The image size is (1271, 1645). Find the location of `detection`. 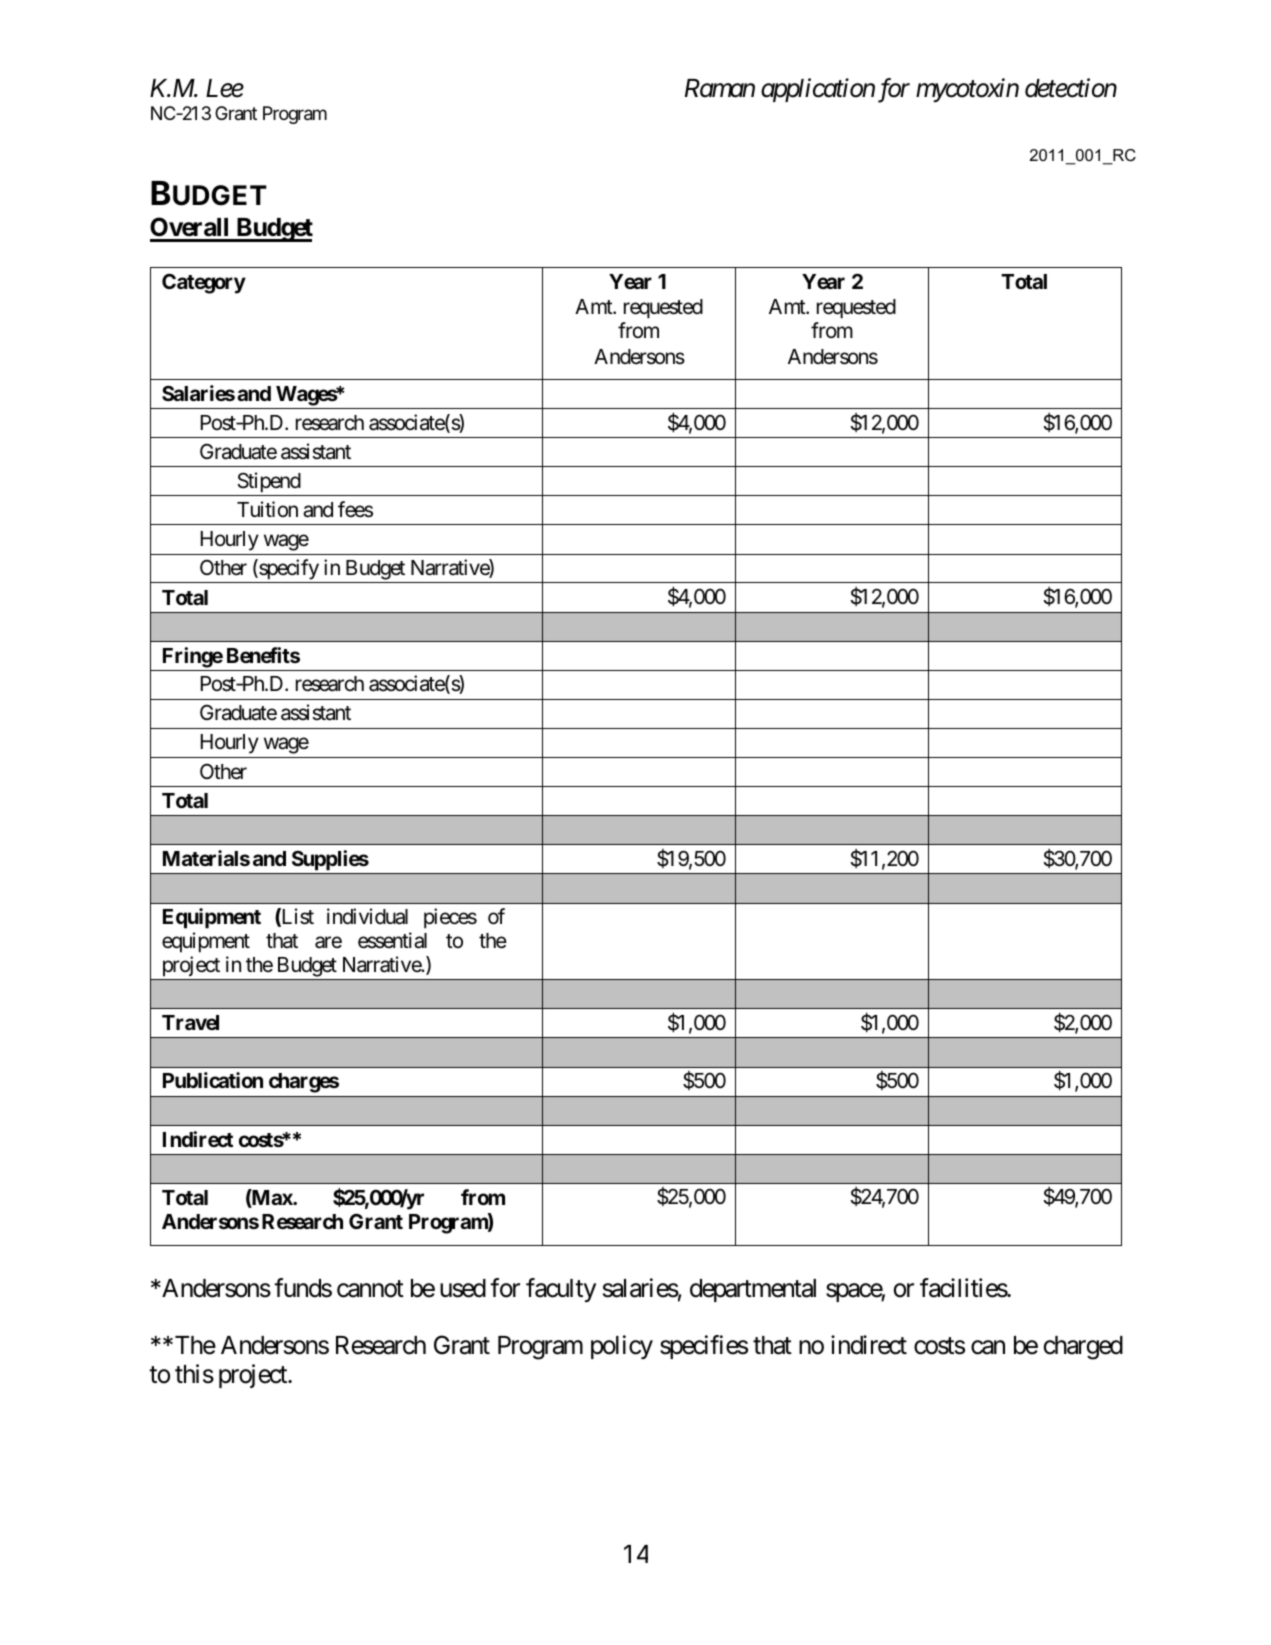

detection is located at coordinates (1071, 88).
